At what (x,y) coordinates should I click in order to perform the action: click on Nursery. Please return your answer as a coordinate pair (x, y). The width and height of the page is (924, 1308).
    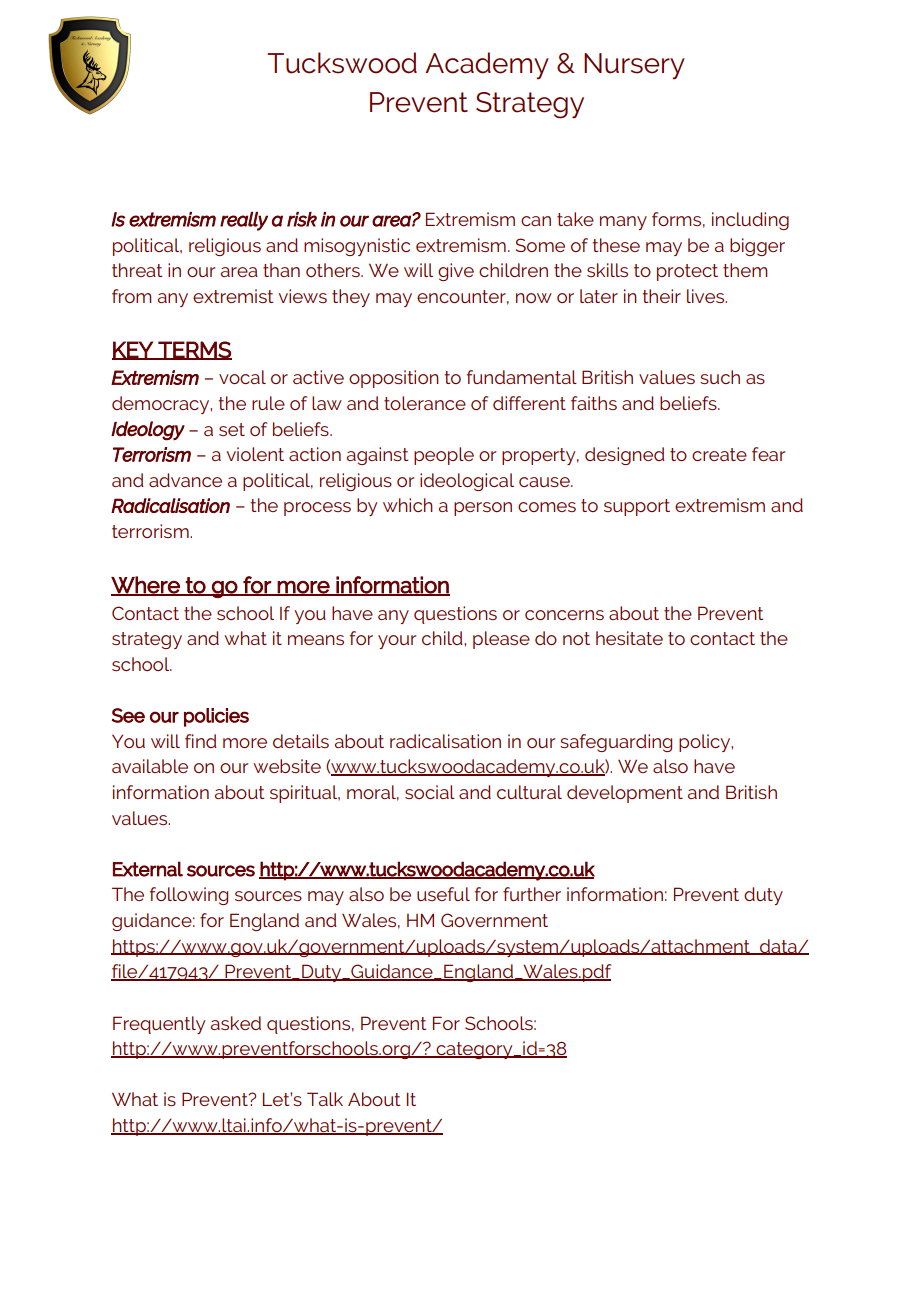
    Looking at the image, I should click on (634, 66).
